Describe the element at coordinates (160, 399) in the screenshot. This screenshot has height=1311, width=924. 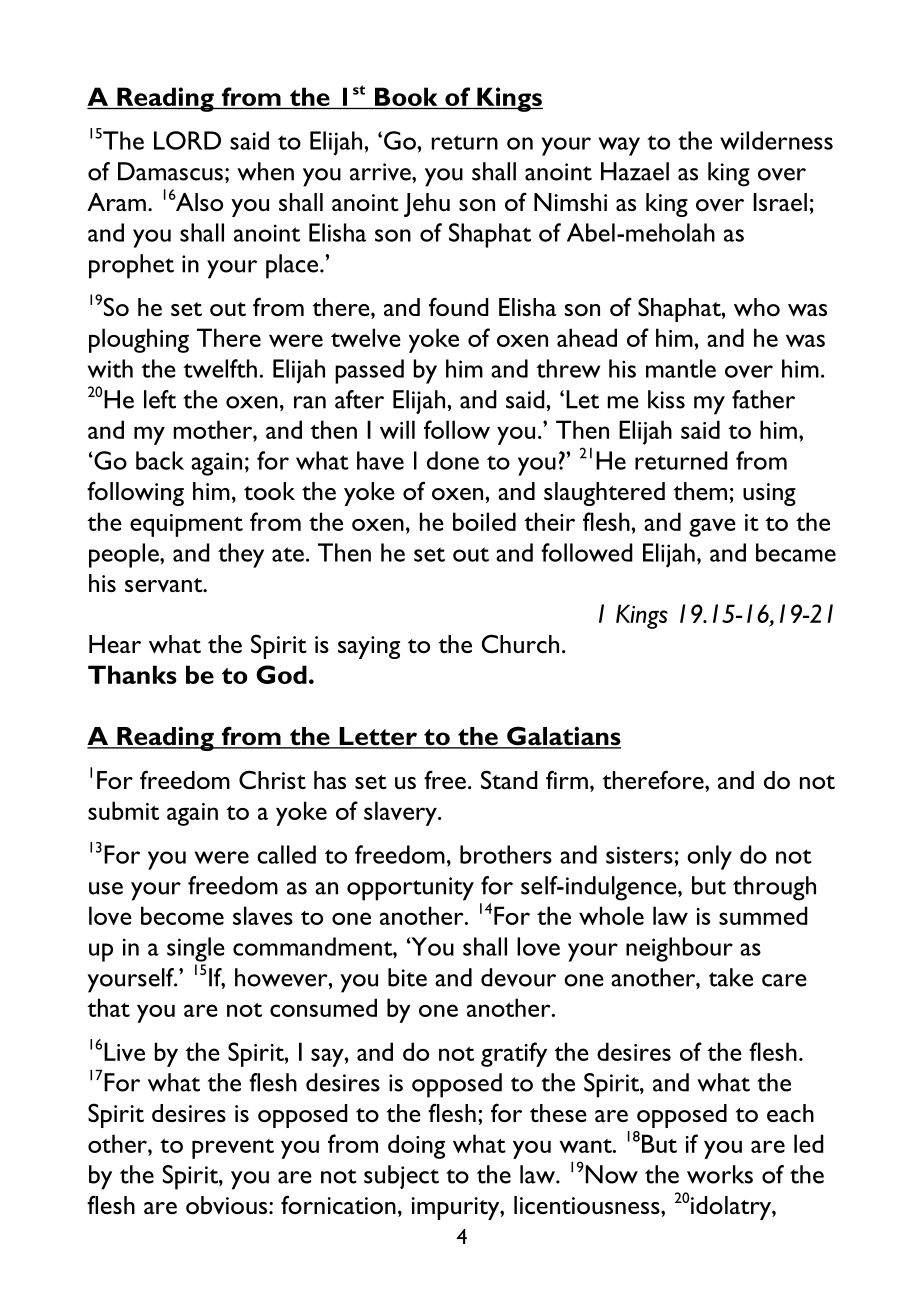
I see `left` at that location.
